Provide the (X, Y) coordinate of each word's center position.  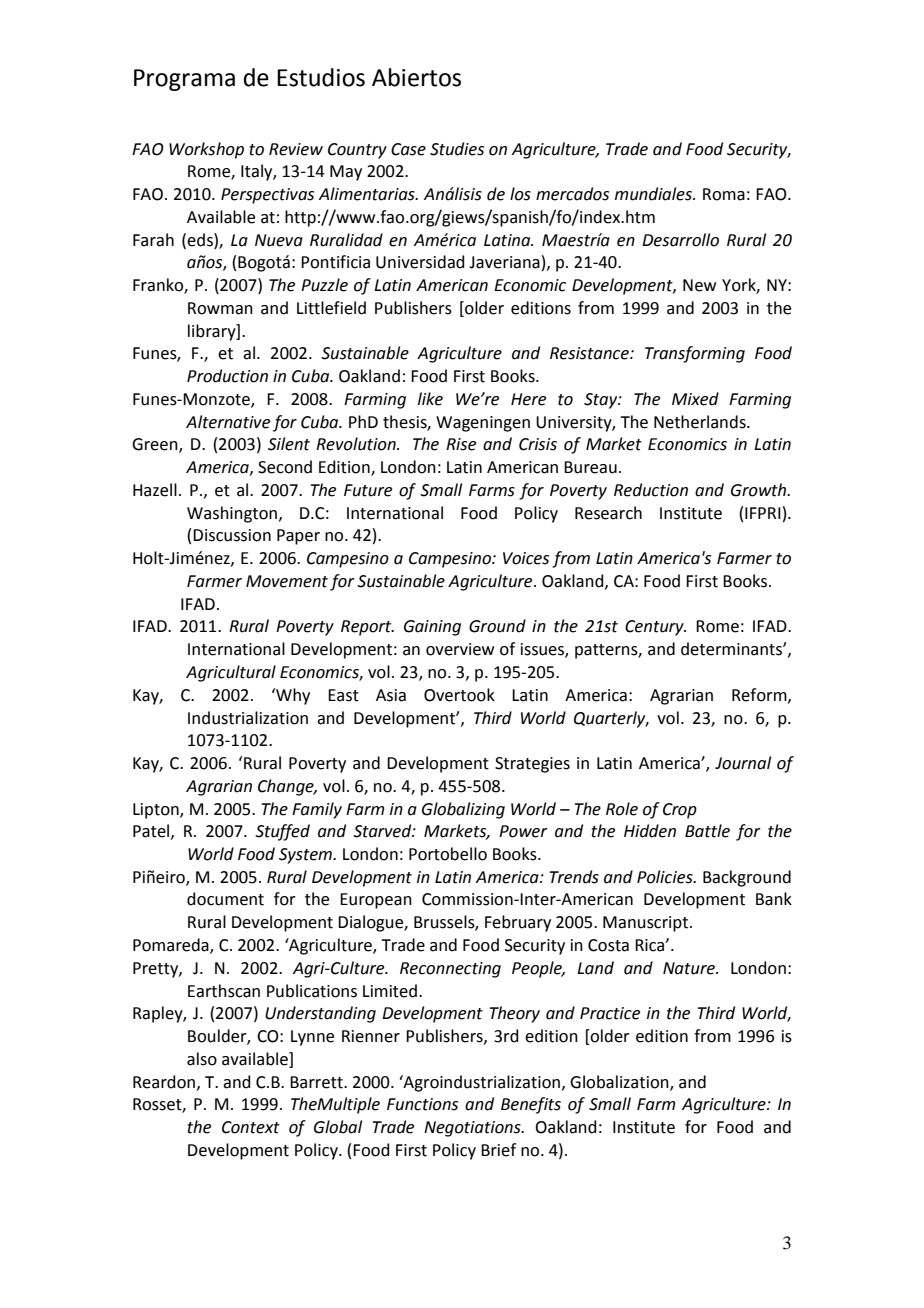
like (430, 399)
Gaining (432, 628)
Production (227, 376)
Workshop (206, 150)
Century (655, 628)
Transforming (695, 354)
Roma (724, 194)
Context (251, 1127)
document (225, 899)
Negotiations (473, 1129)
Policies (666, 877)
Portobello (448, 854)
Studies (457, 149)
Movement (287, 581)
